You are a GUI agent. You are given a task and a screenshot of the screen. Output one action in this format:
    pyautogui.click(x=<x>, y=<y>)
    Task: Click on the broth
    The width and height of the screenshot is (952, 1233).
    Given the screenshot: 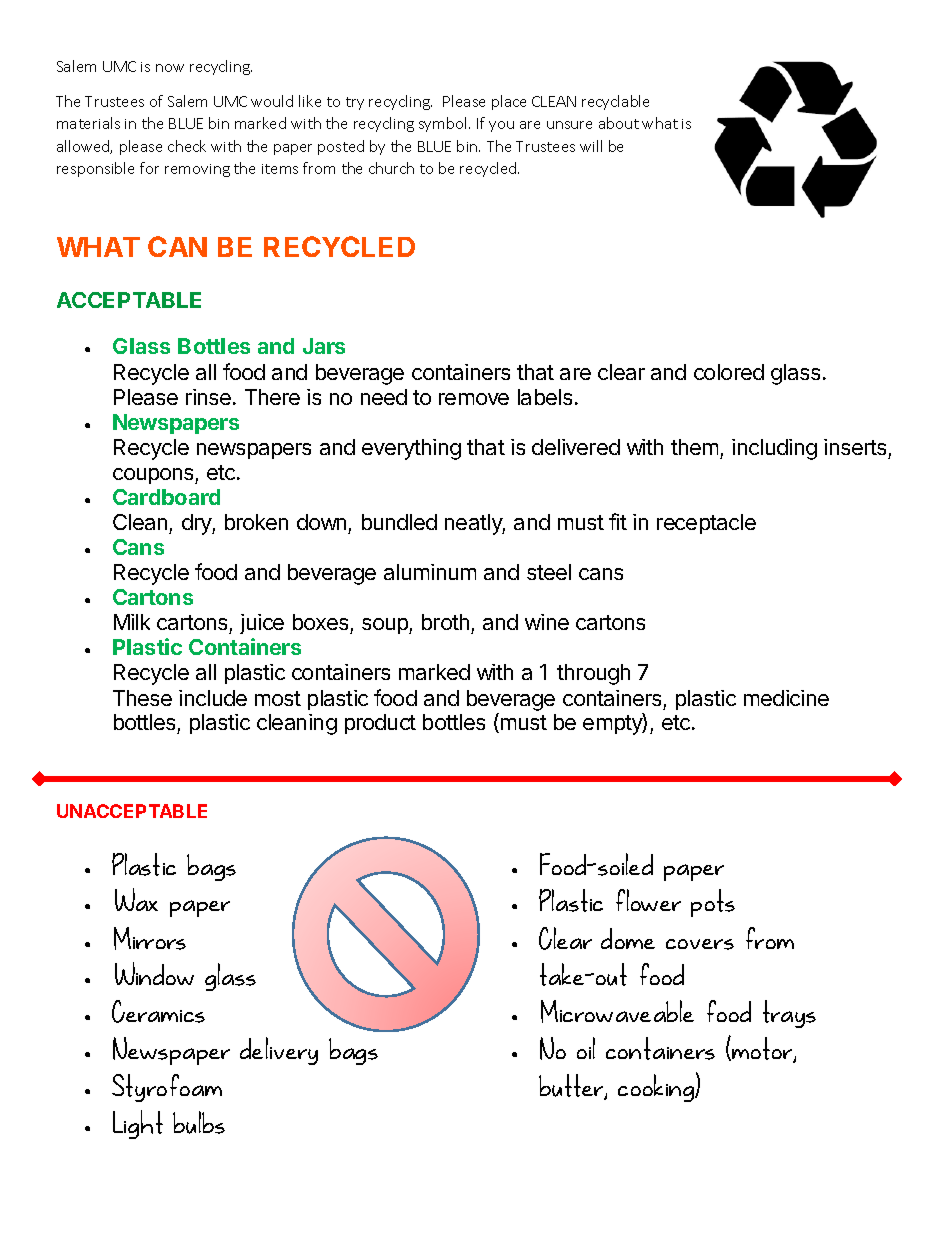 What is the action you would take?
    pyautogui.click(x=445, y=622)
